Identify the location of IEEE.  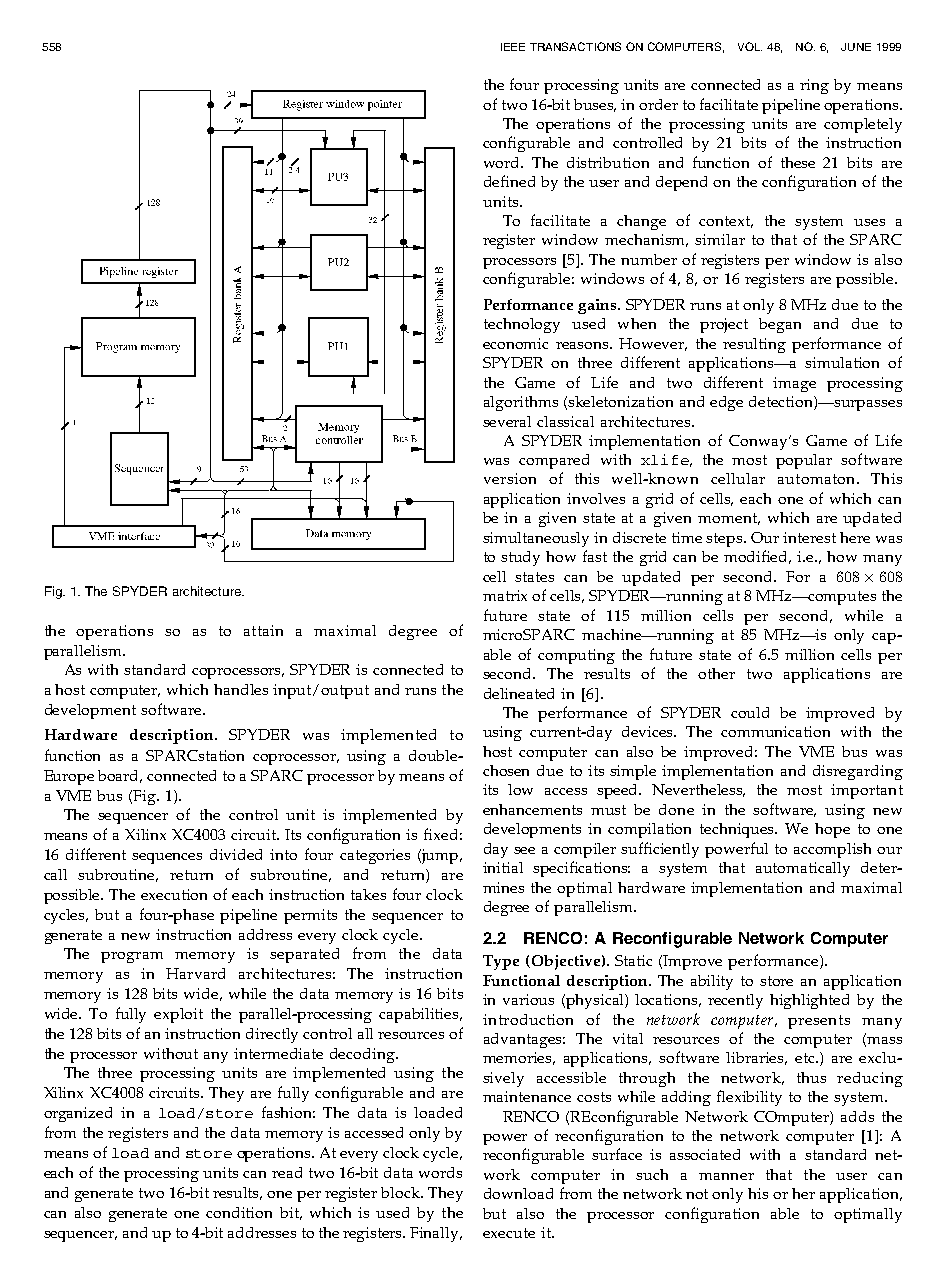
(513, 47).
